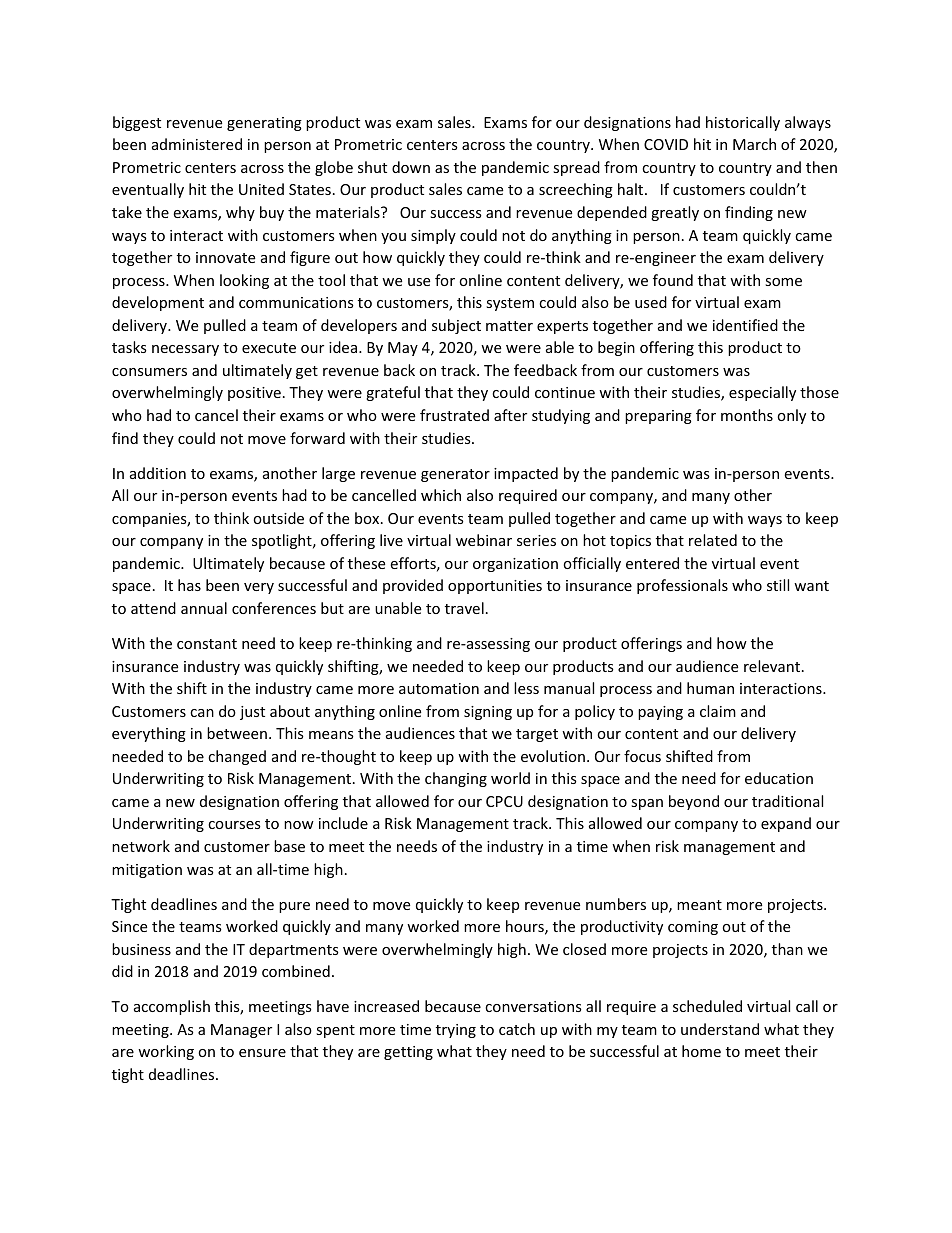 This document has width=952, height=1233. What do you see at coordinates (241, 1031) in the document?
I see `Manager` at bounding box center [241, 1031].
